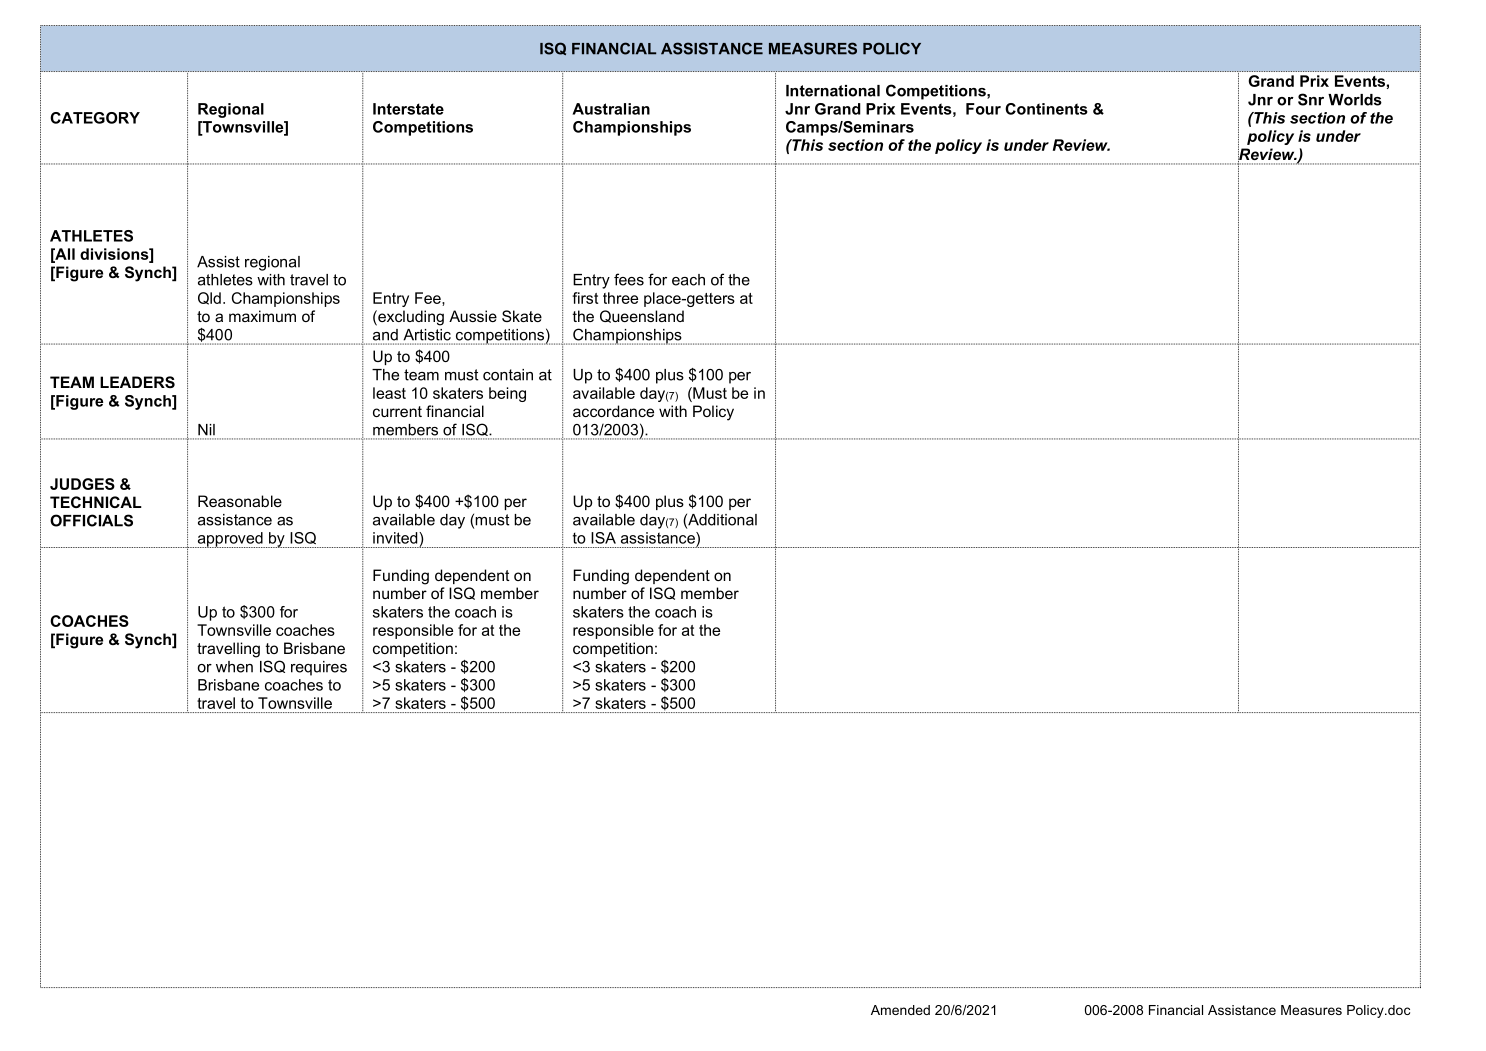  I want to click on Amended, so click(900, 1010).
